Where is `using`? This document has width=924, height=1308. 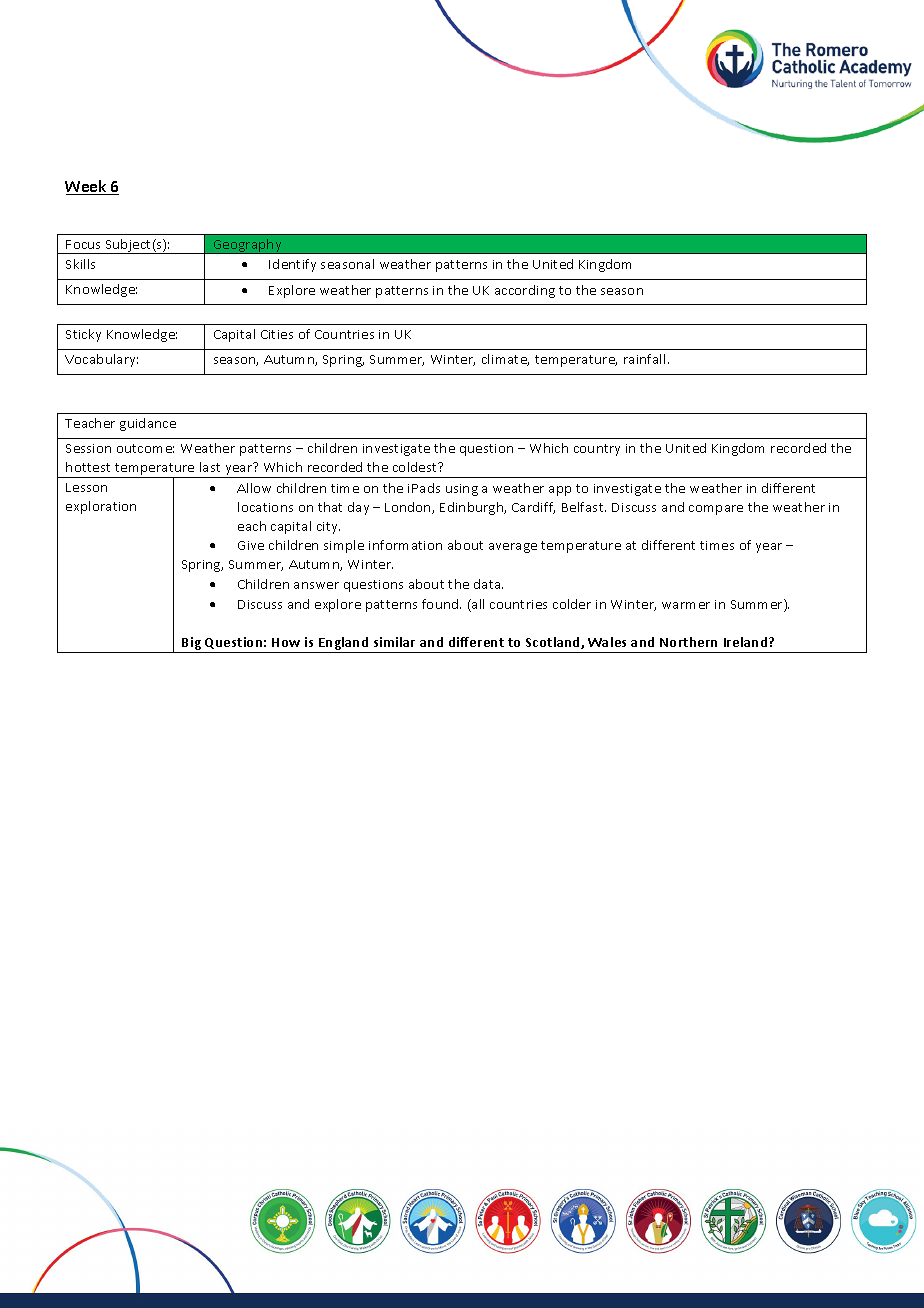 using is located at coordinates (462, 490).
